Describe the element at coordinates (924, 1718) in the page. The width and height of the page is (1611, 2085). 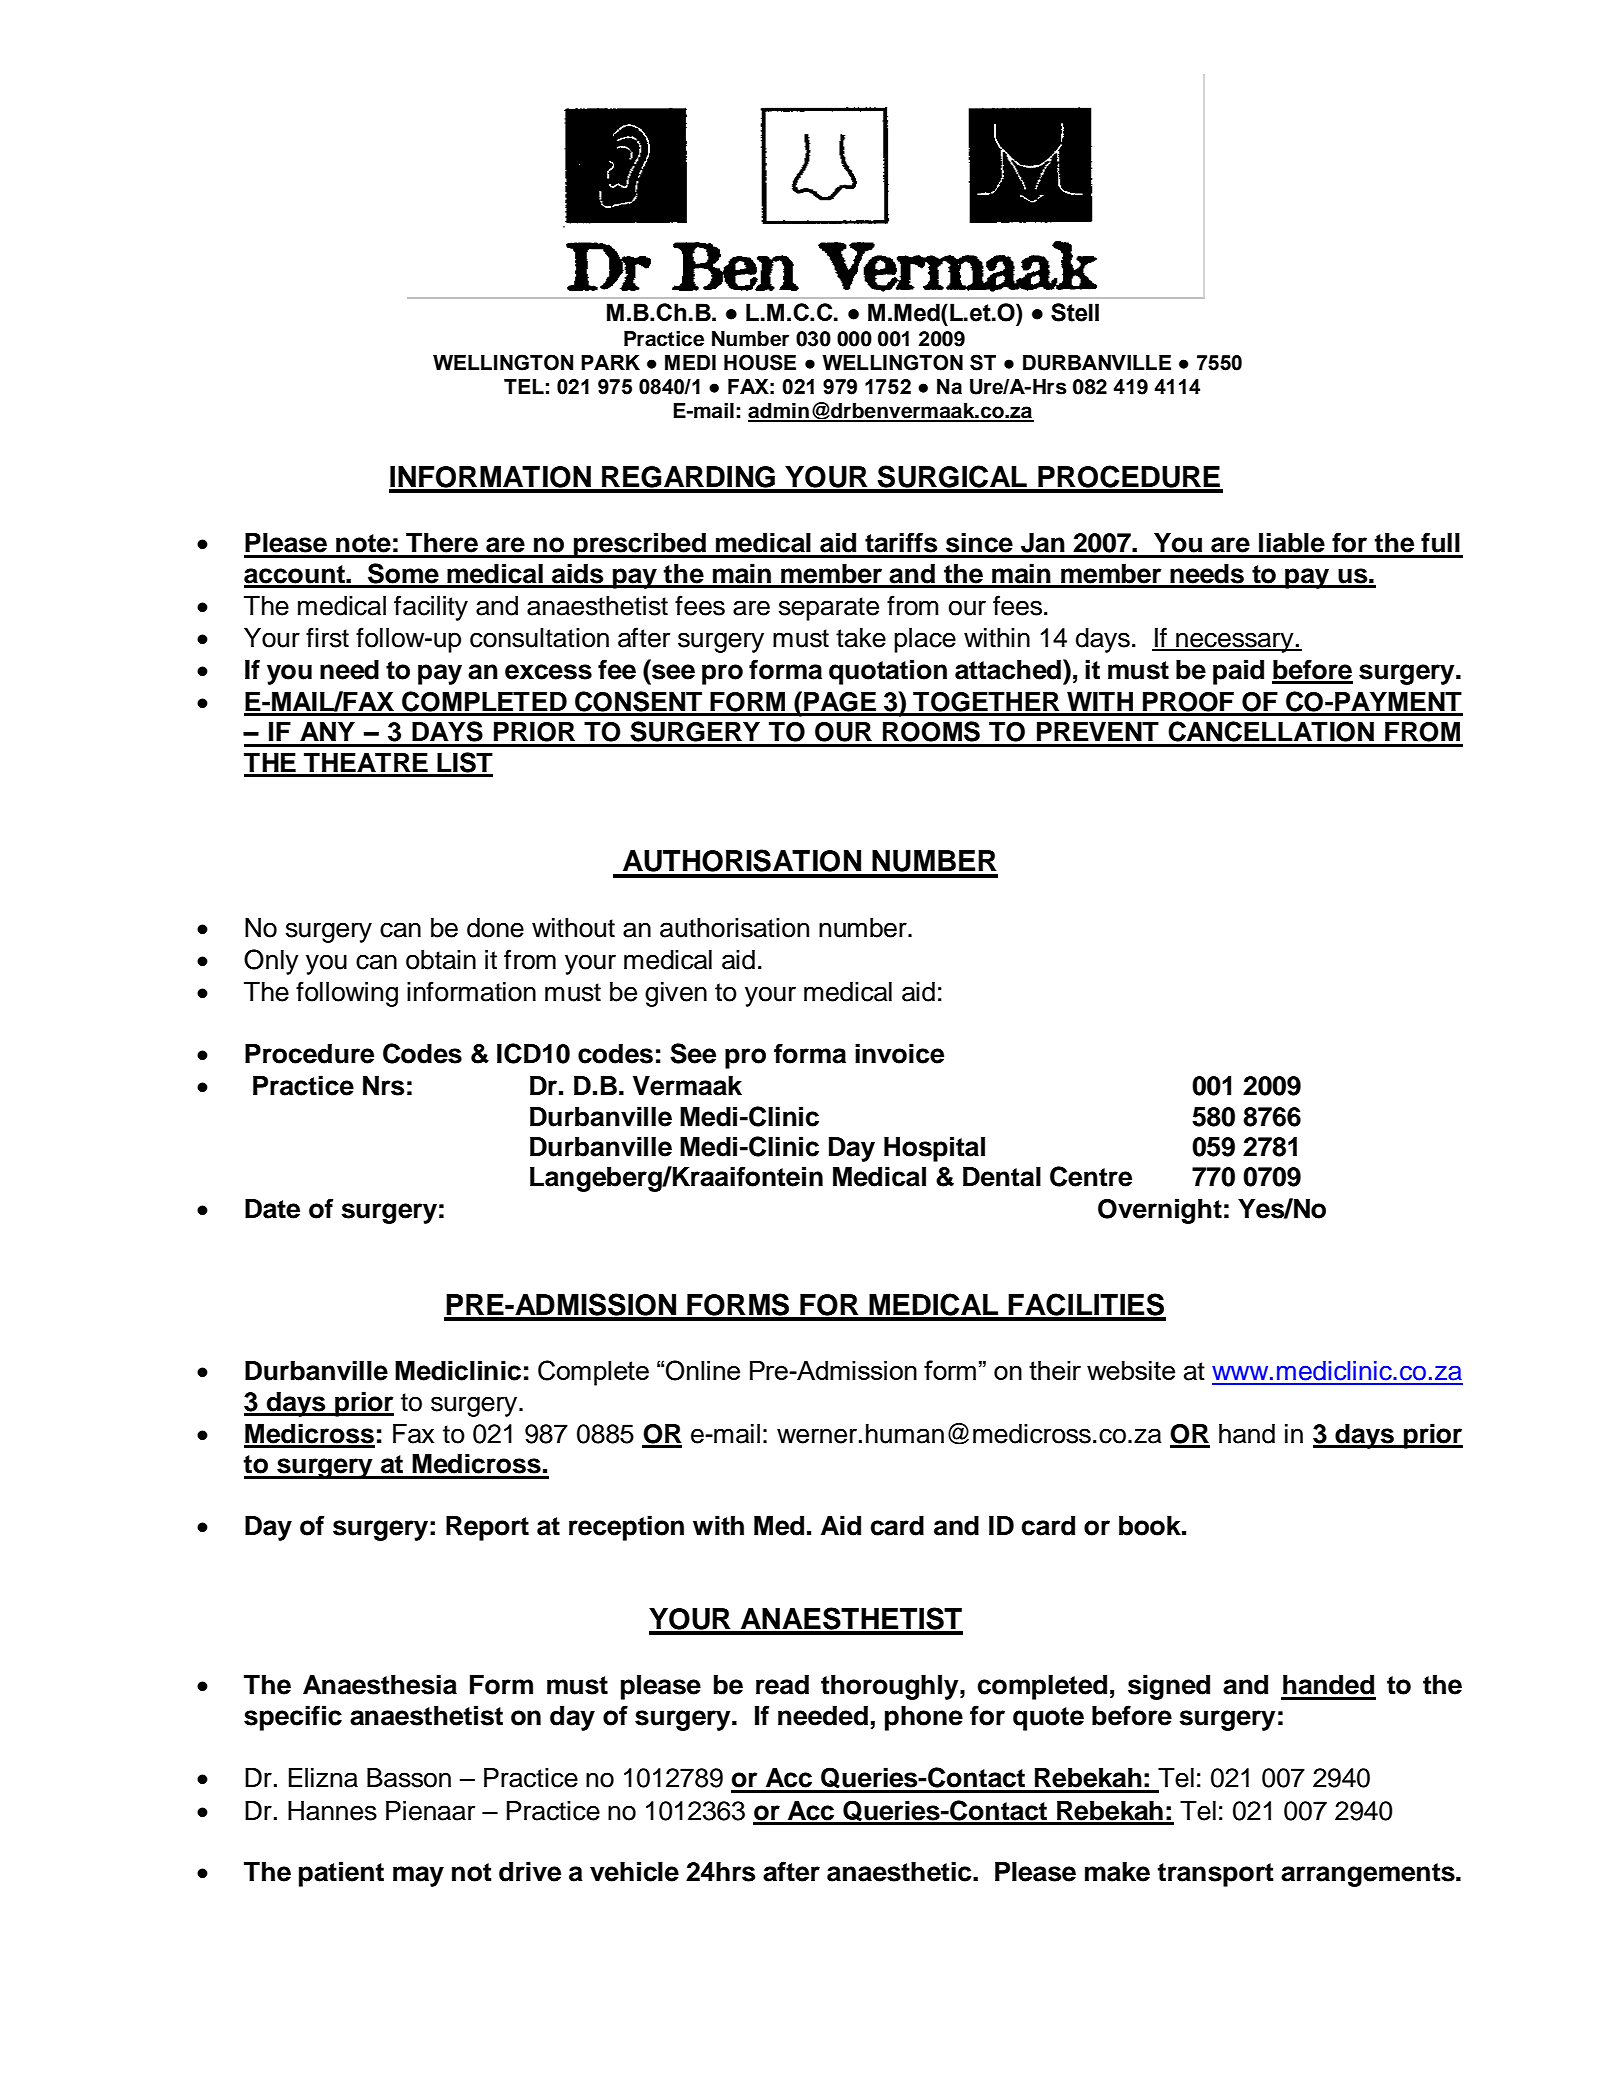
I see `phone` at that location.
